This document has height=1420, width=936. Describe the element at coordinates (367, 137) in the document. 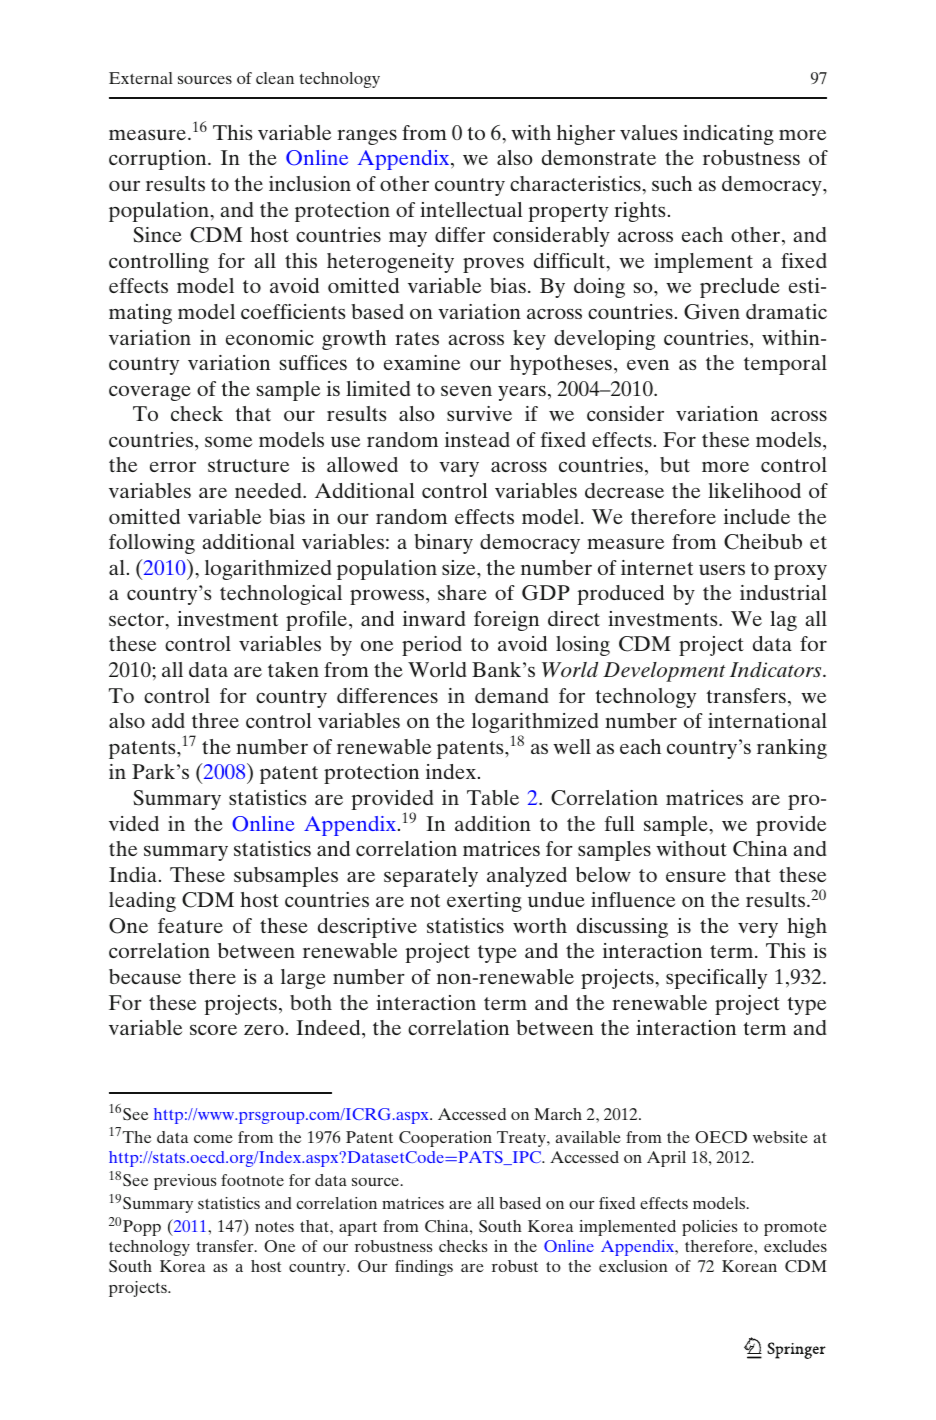

I see `ranges` at that location.
